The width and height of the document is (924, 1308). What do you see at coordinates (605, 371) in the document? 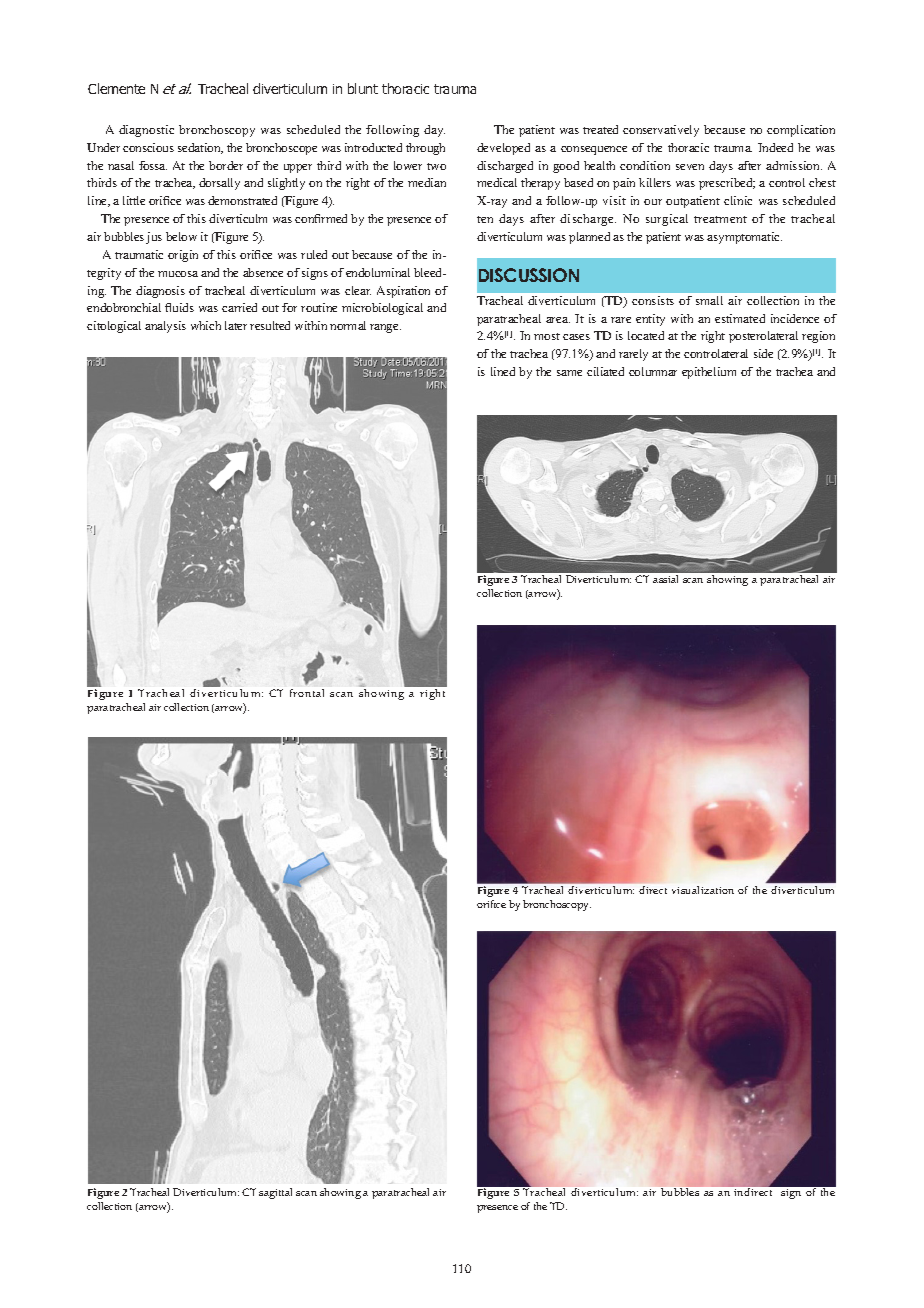
I see `ciliated` at bounding box center [605, 371].
